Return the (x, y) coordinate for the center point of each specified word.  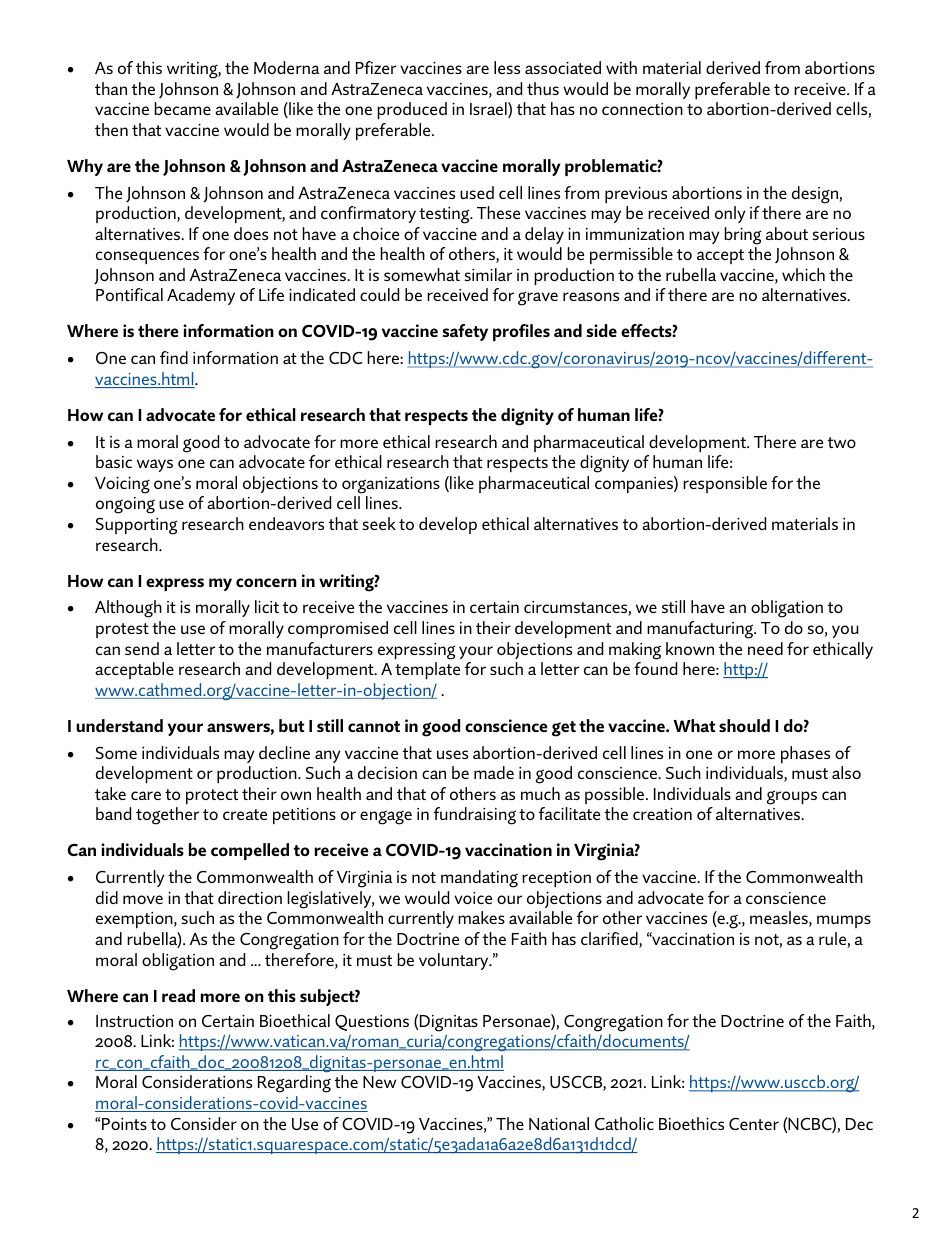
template (427, 670)
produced (412, 110)
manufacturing (701, 630)
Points (123, 1123)
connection (642, 109)
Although (128, 609)
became (182, 108)
